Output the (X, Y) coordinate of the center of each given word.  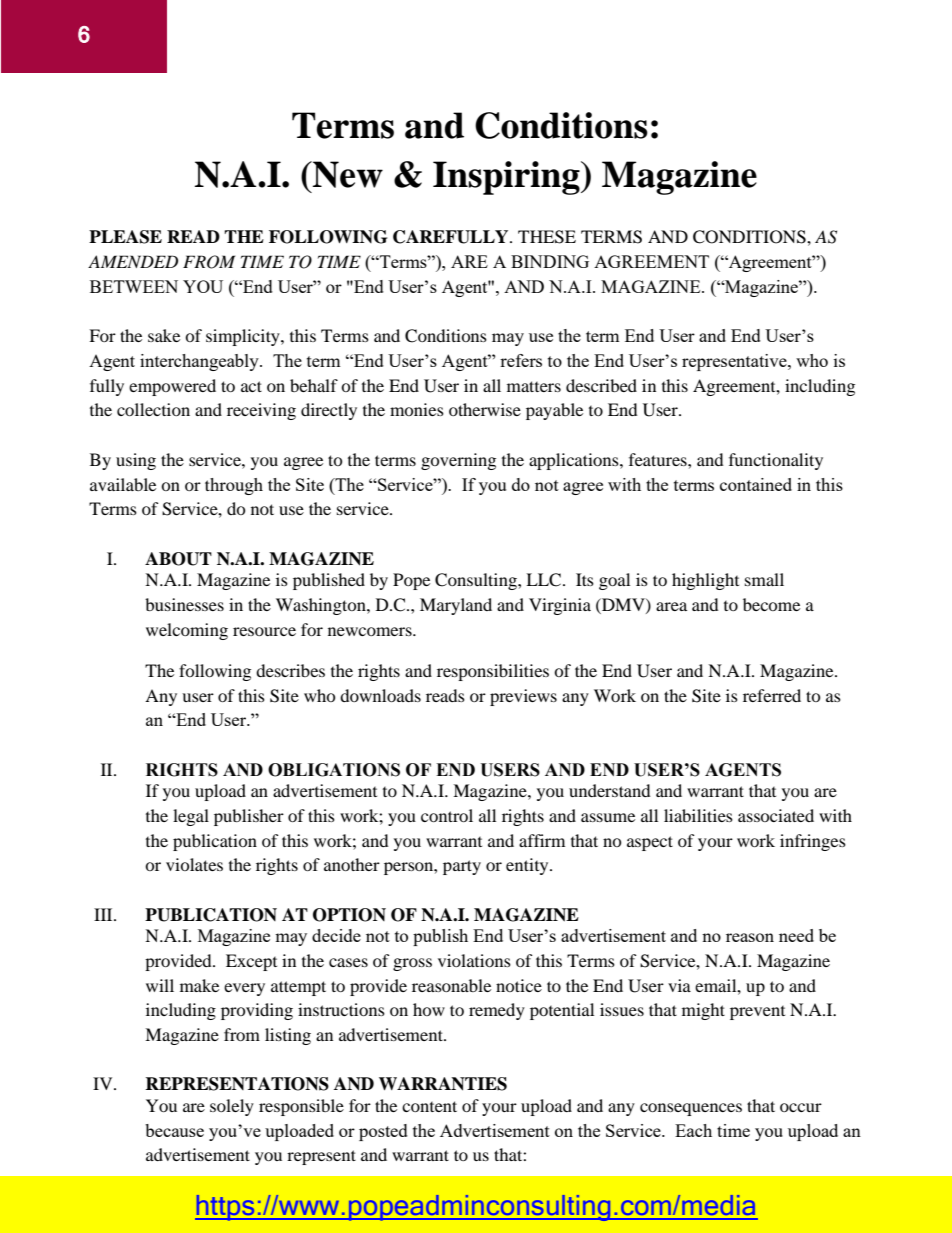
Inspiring (507, 178)
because (174, 1130)
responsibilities (493, 672)
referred (772, 695)
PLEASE (125, 237)
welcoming (187, 631)
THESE (547, 237)
